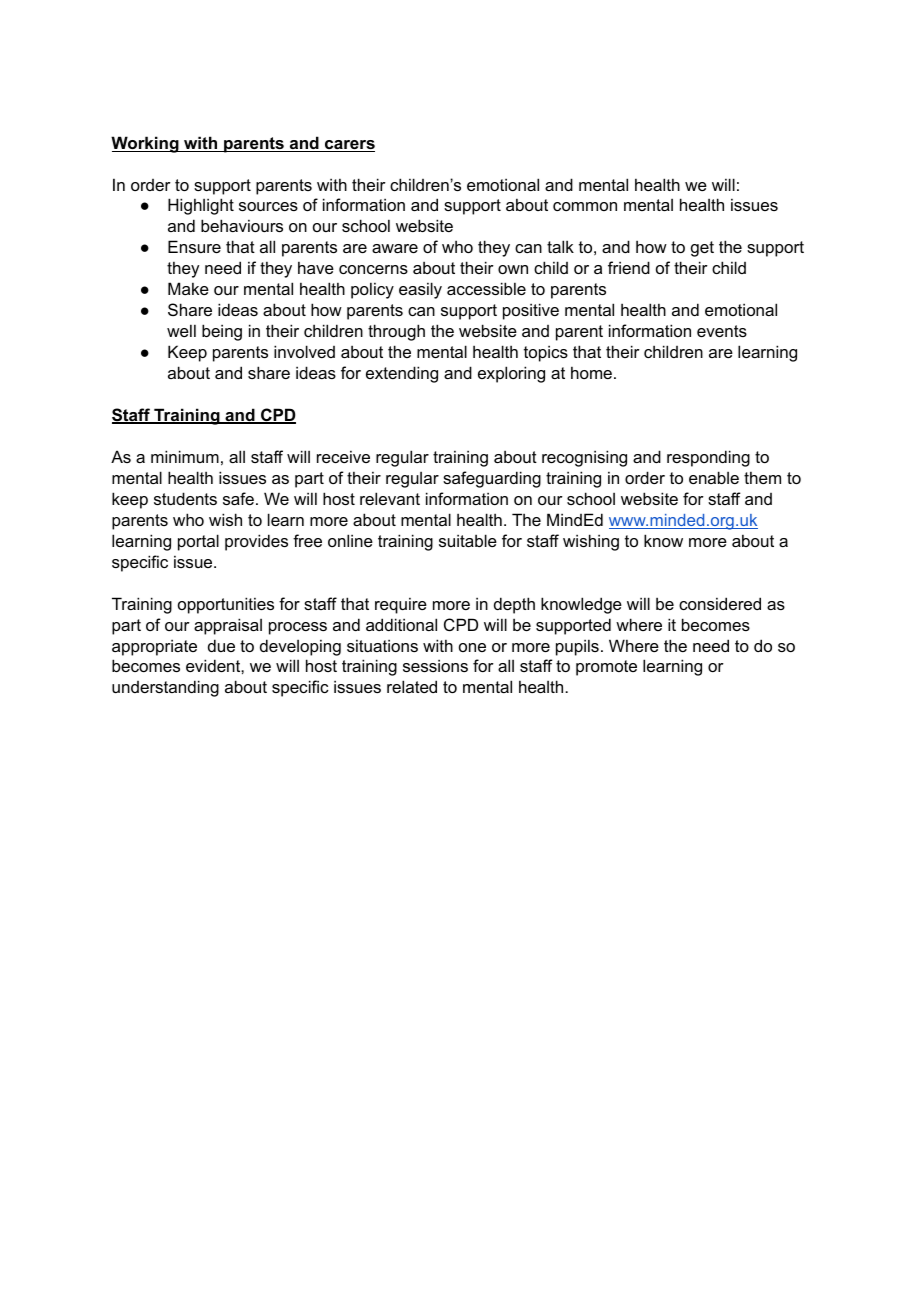 The height and width of the document is (1307, 924). Describe the element at coordinates (349, 146) in the document. I see `carers` at that location.
